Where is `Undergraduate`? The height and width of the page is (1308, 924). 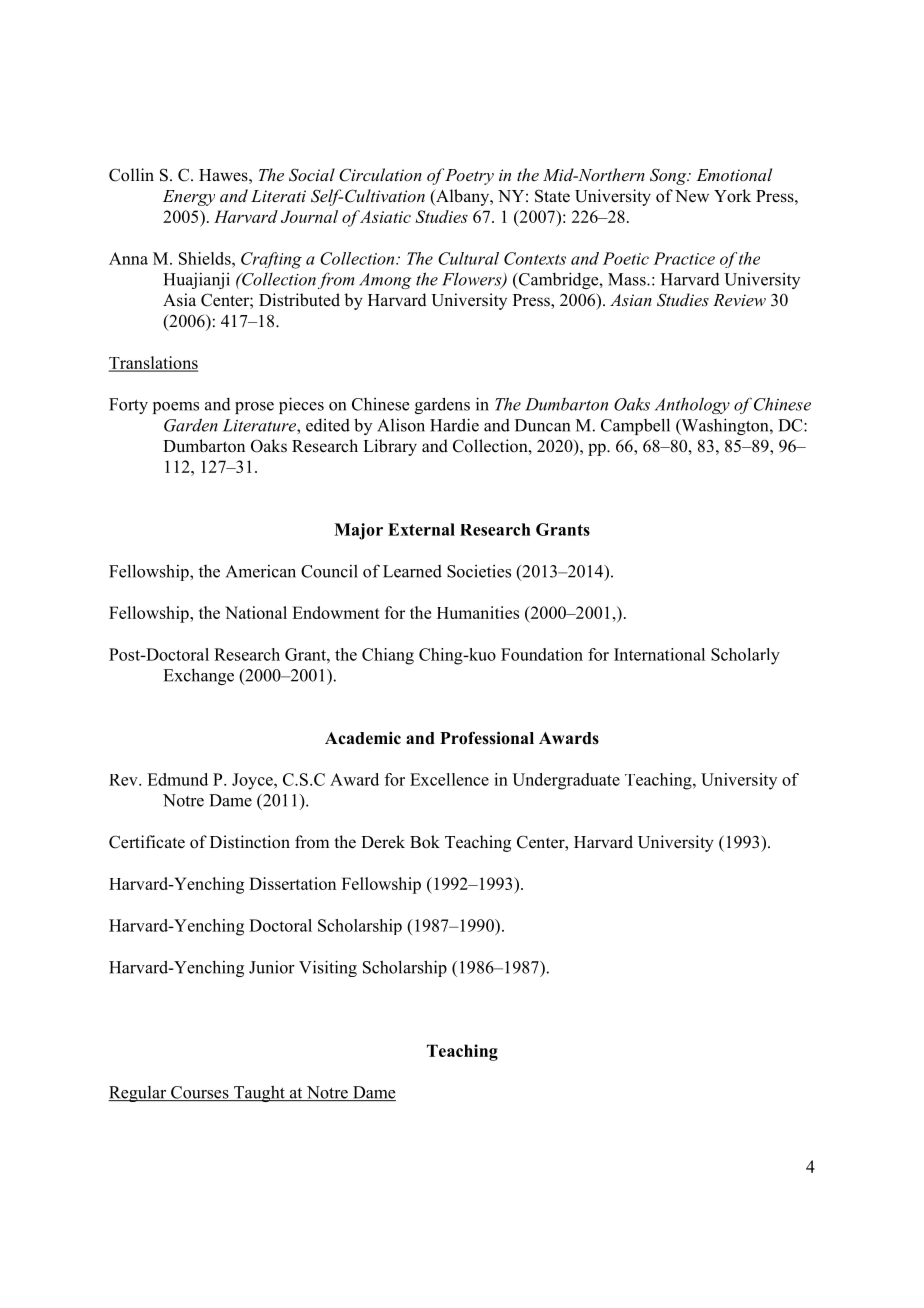
Undergraduate is located at coordinates (566, 781).
